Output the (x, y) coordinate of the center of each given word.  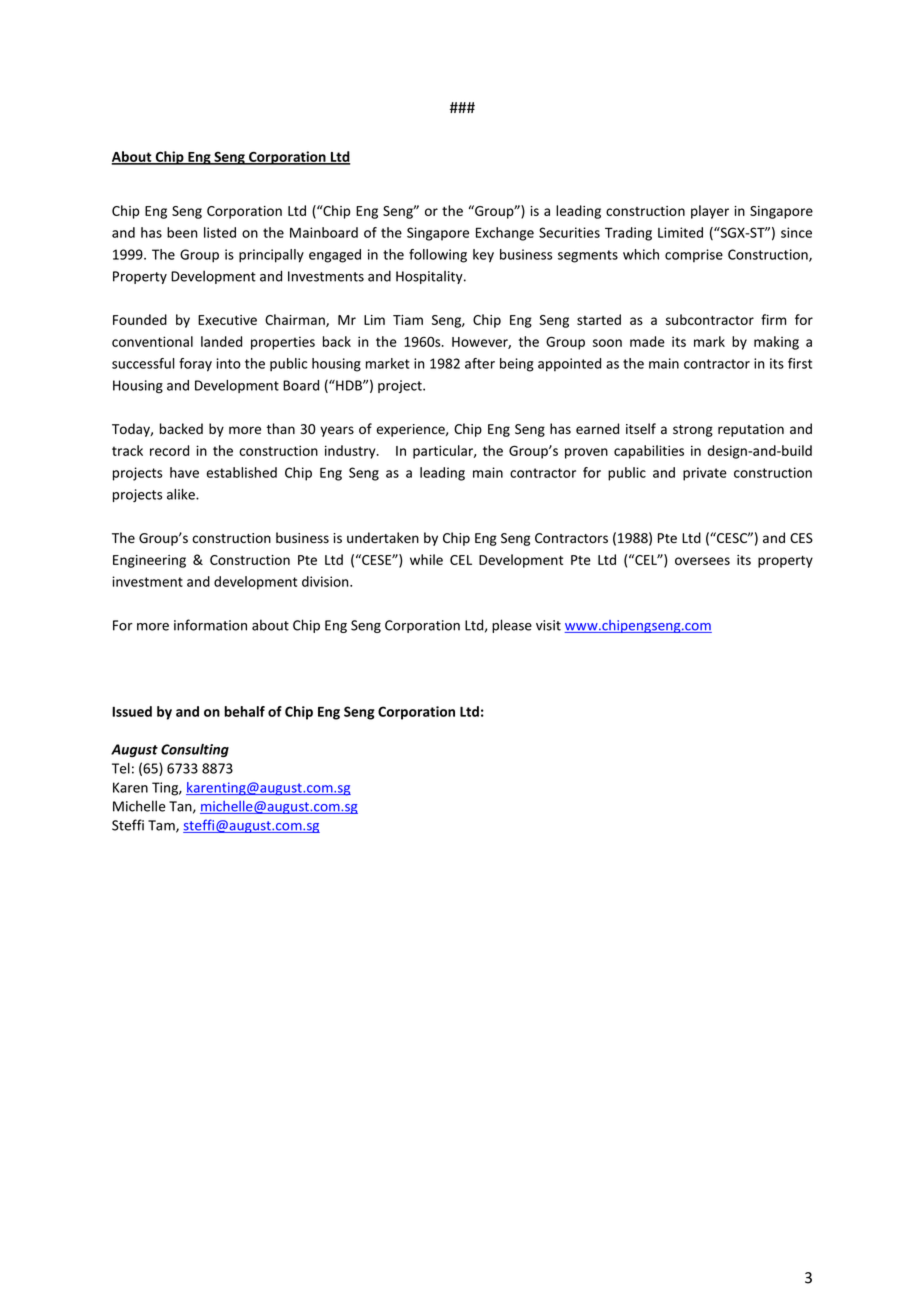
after (480, 363)
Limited (680, 232)
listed (220, 232)
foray (195, 365)
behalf (244, 711)
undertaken (383, 538)
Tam (162, 826)
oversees (702, 561)
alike (182, 494)
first (800, 363)
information (210, 625)
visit (548, 625)
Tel (121, 768)
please (512, 626)
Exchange (505, 234)
